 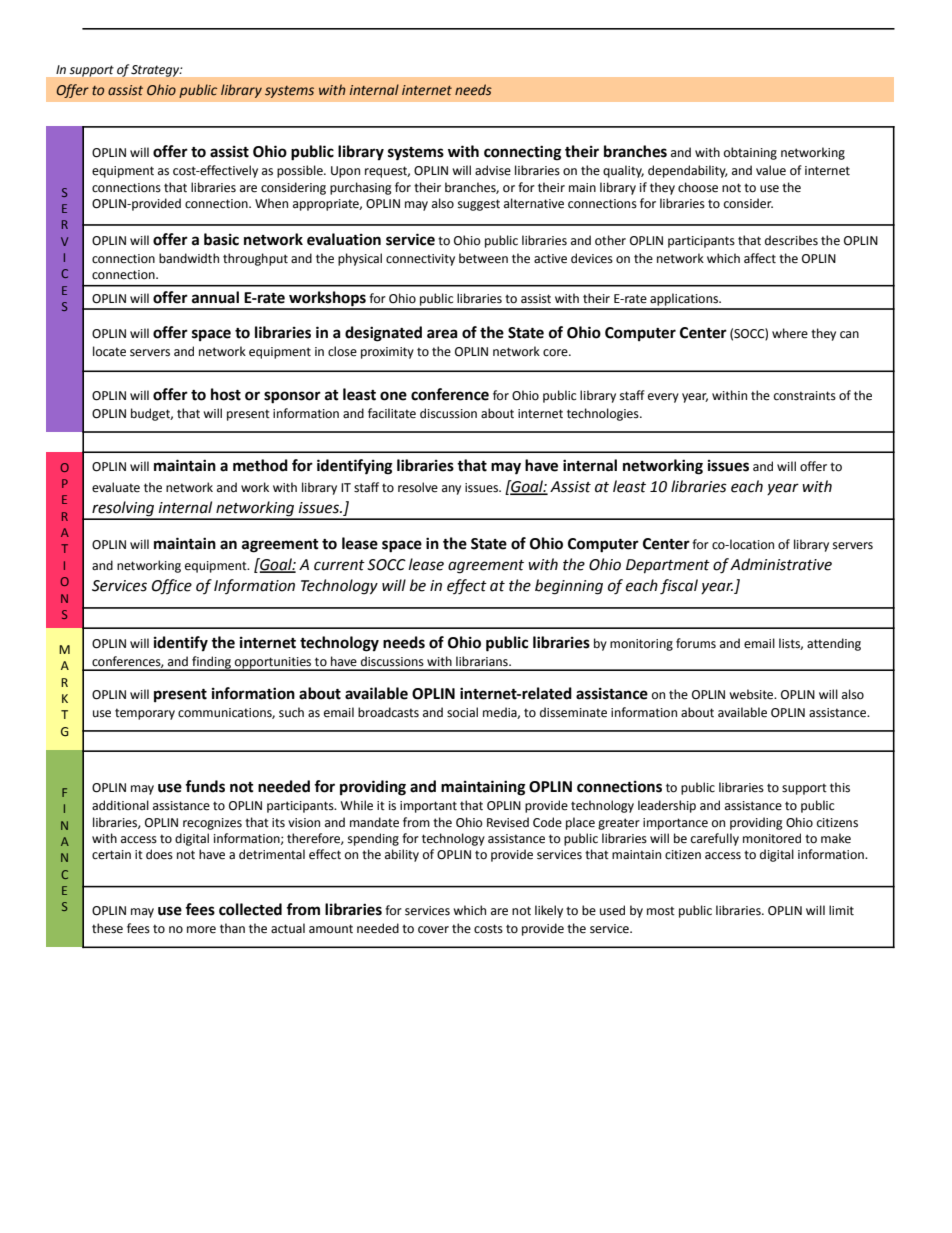 What do you see at coordinates (493, 170) in the document?
I see `advise` at bounding box center [493, 170].
